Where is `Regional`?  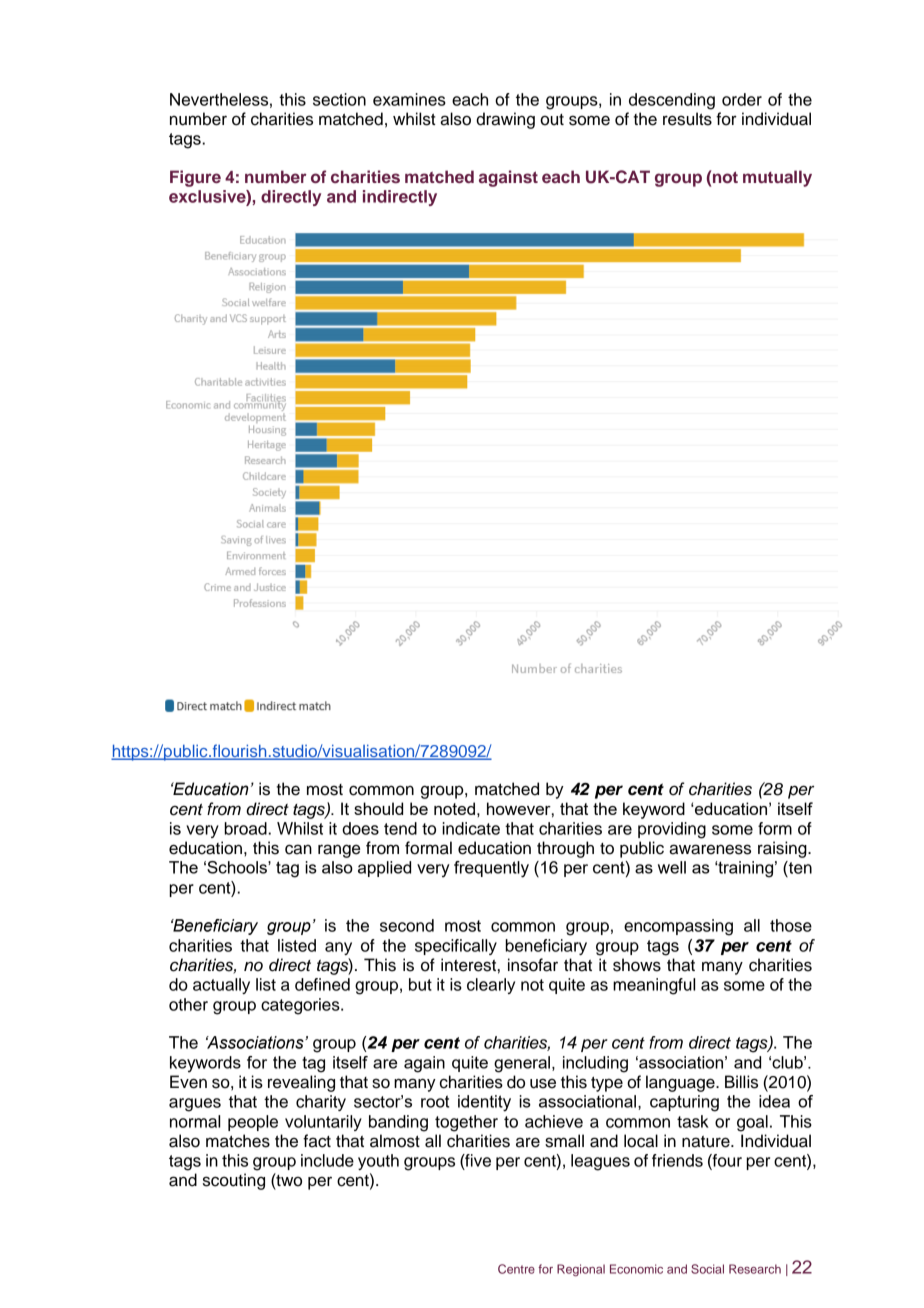
Regional is located at coordinates (581, 1270).
